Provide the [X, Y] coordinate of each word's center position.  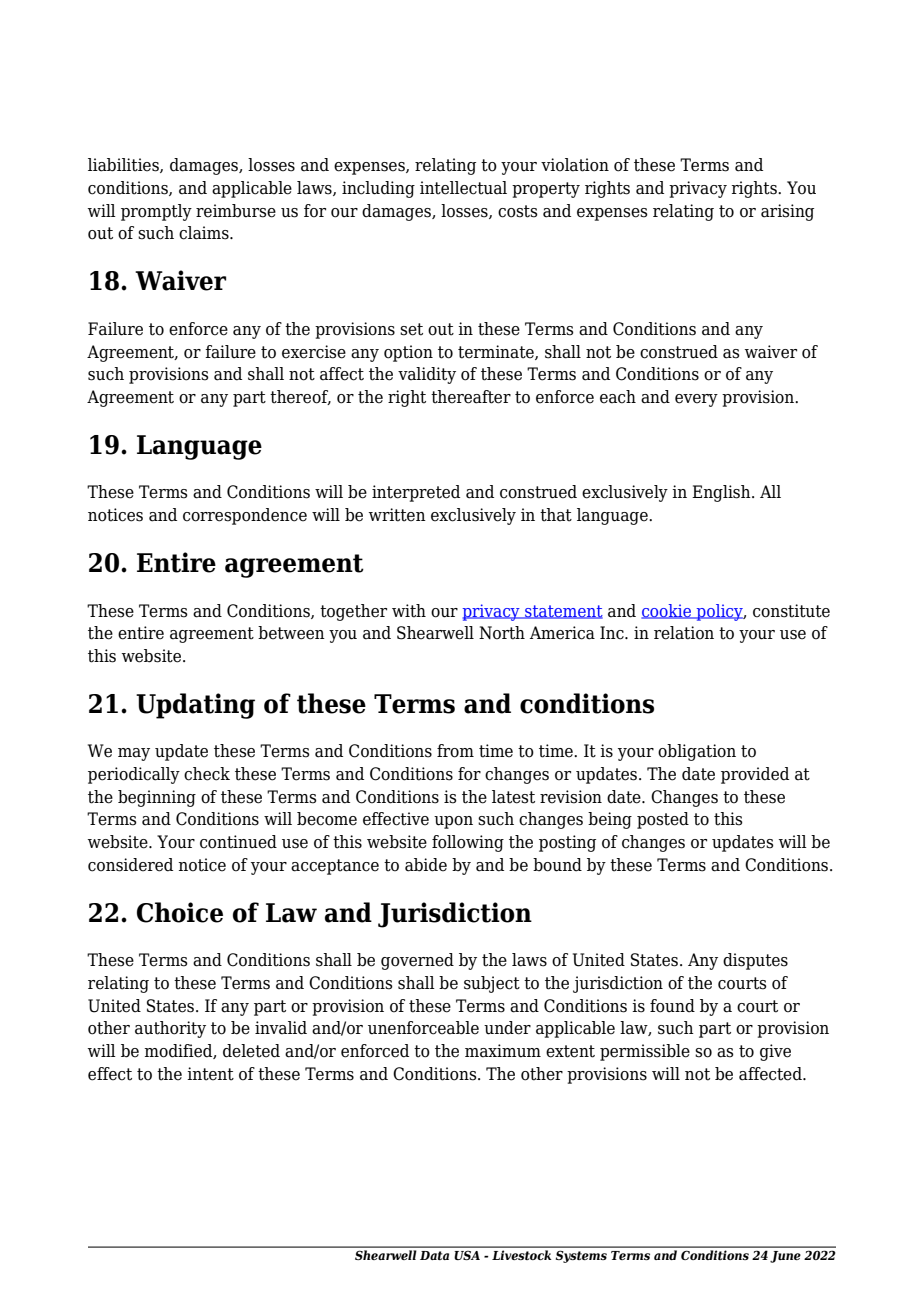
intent [210, 1074]
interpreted [416, 493]
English [722, 493]
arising [787, 212]
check [207, 774]
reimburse [236, 211]
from [455, 751]
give [775, 1052]
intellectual [463, 188]
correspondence [245, 516]
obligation [697, 752]
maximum [503, 1051]
